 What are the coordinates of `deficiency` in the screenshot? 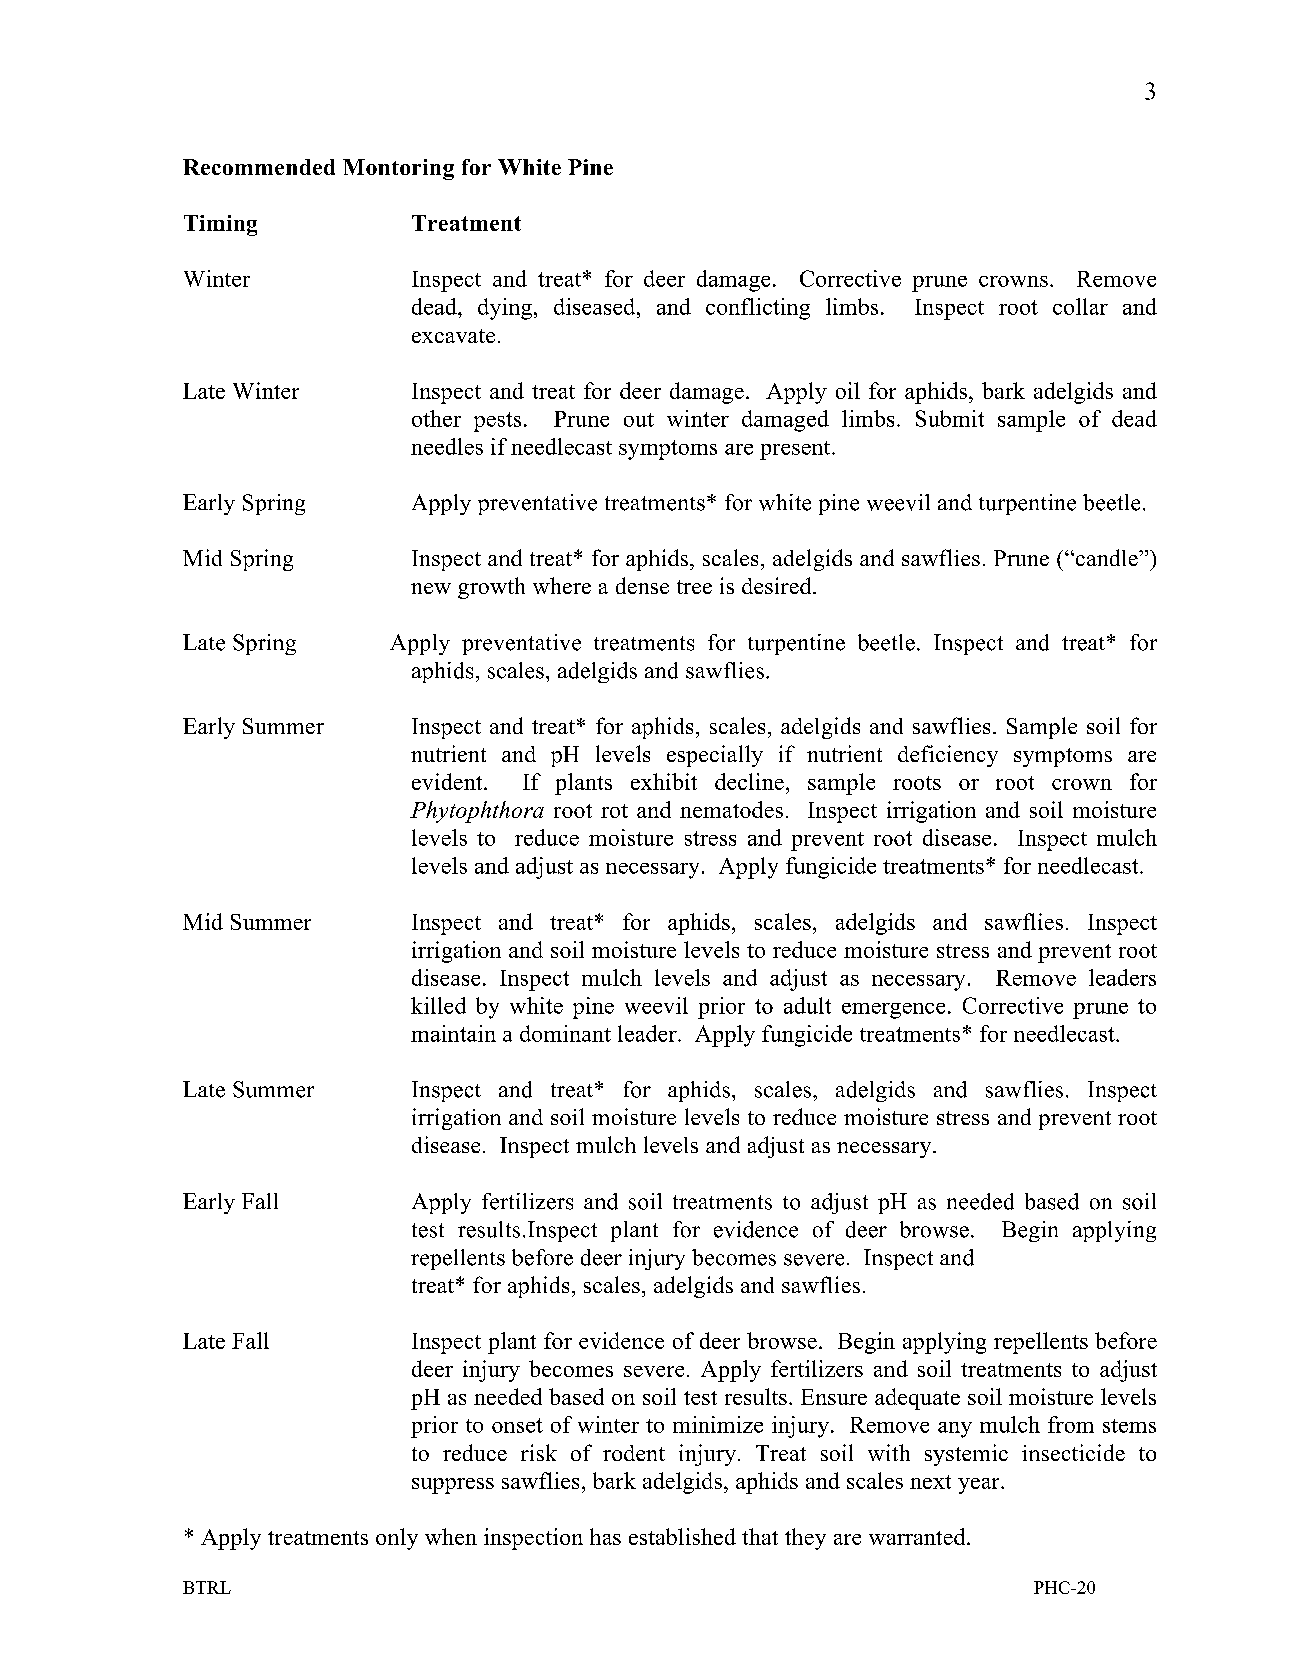 It's located at (948, 756).
